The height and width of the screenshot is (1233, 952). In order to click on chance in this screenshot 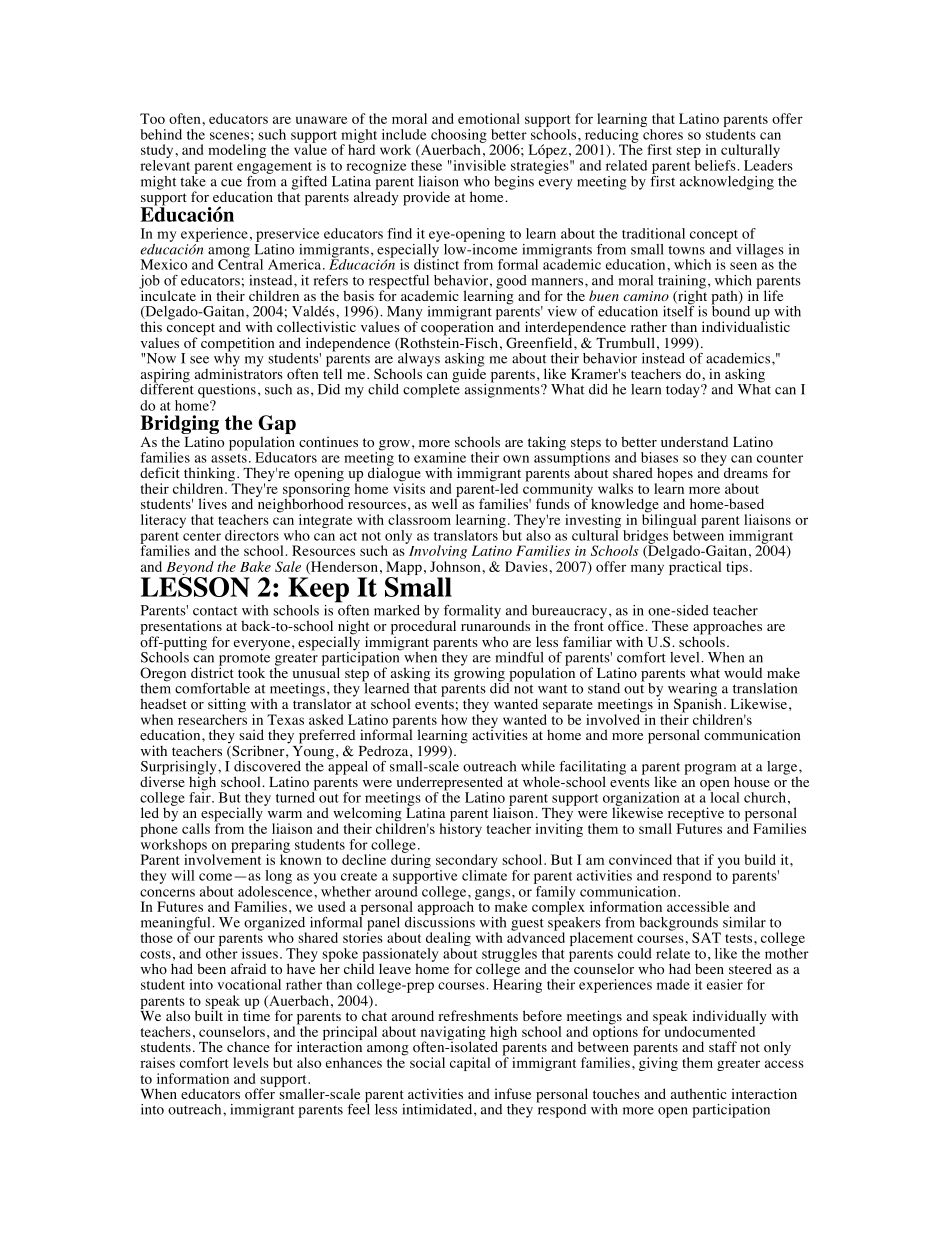, I will do `click(248, 1047)`.
